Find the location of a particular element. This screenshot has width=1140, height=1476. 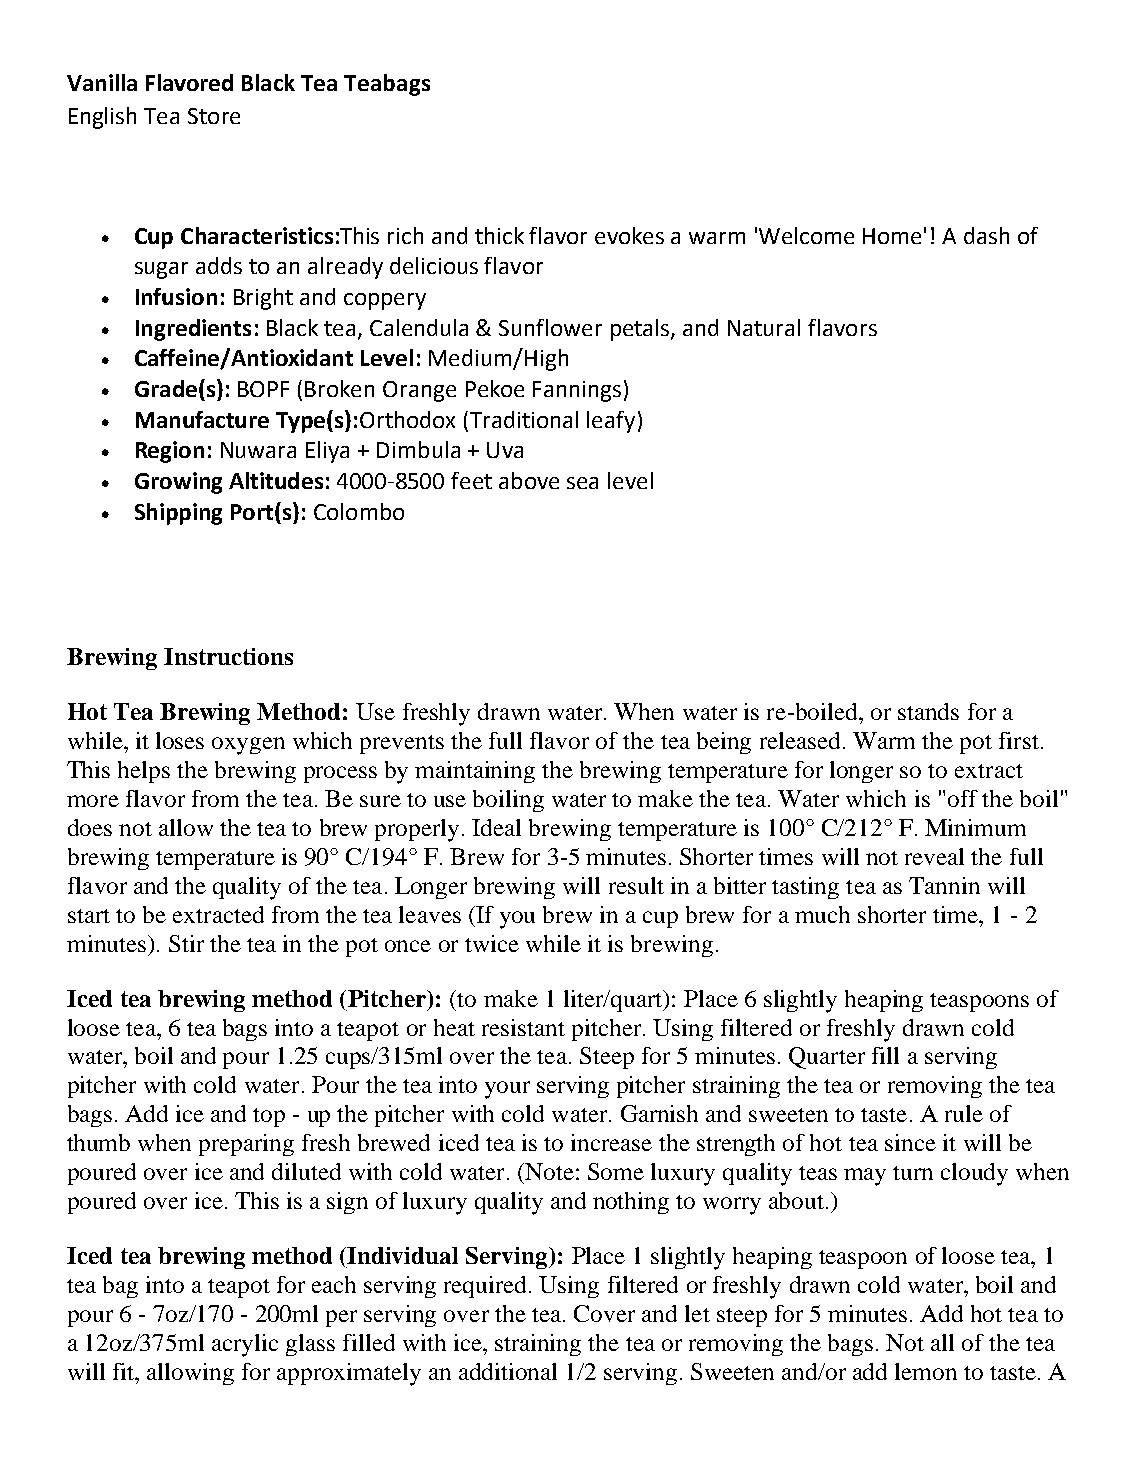

additional is located at coordinates (508, 1371).
